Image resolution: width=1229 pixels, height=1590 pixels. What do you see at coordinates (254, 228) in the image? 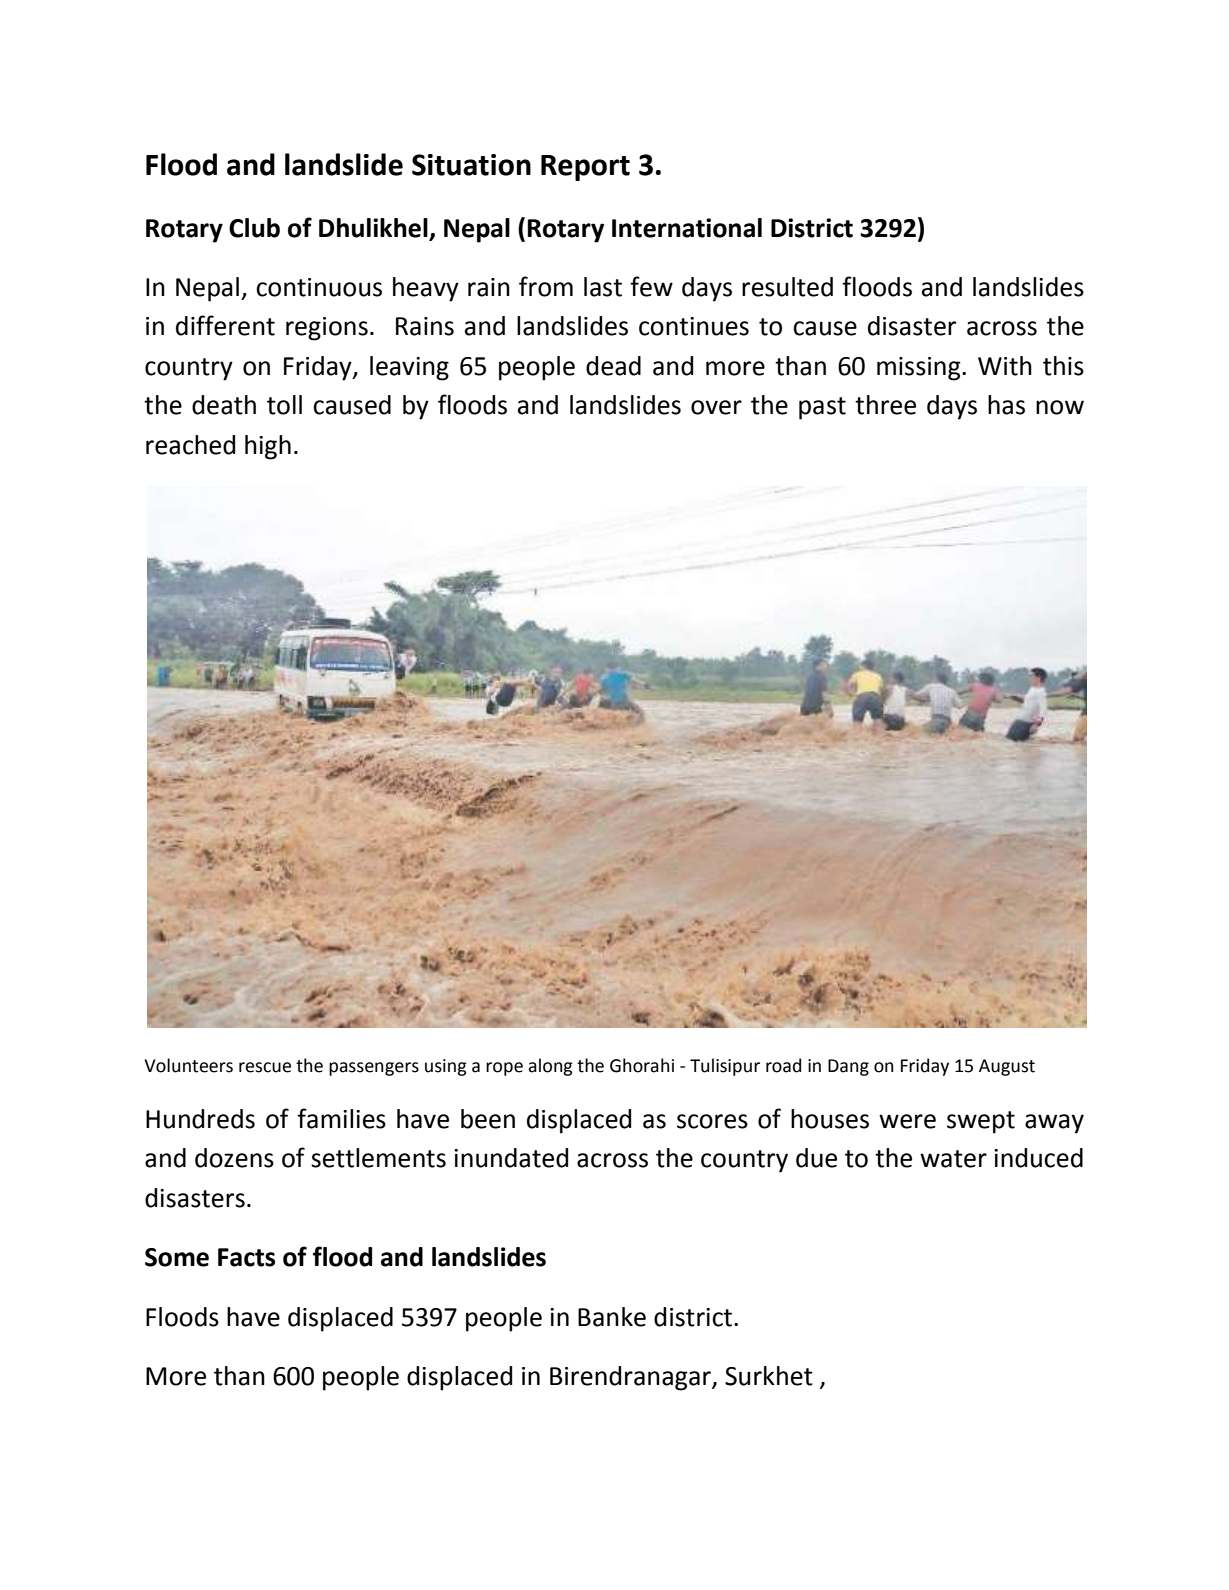
I see `Club` at bounding box center [254, 228].
